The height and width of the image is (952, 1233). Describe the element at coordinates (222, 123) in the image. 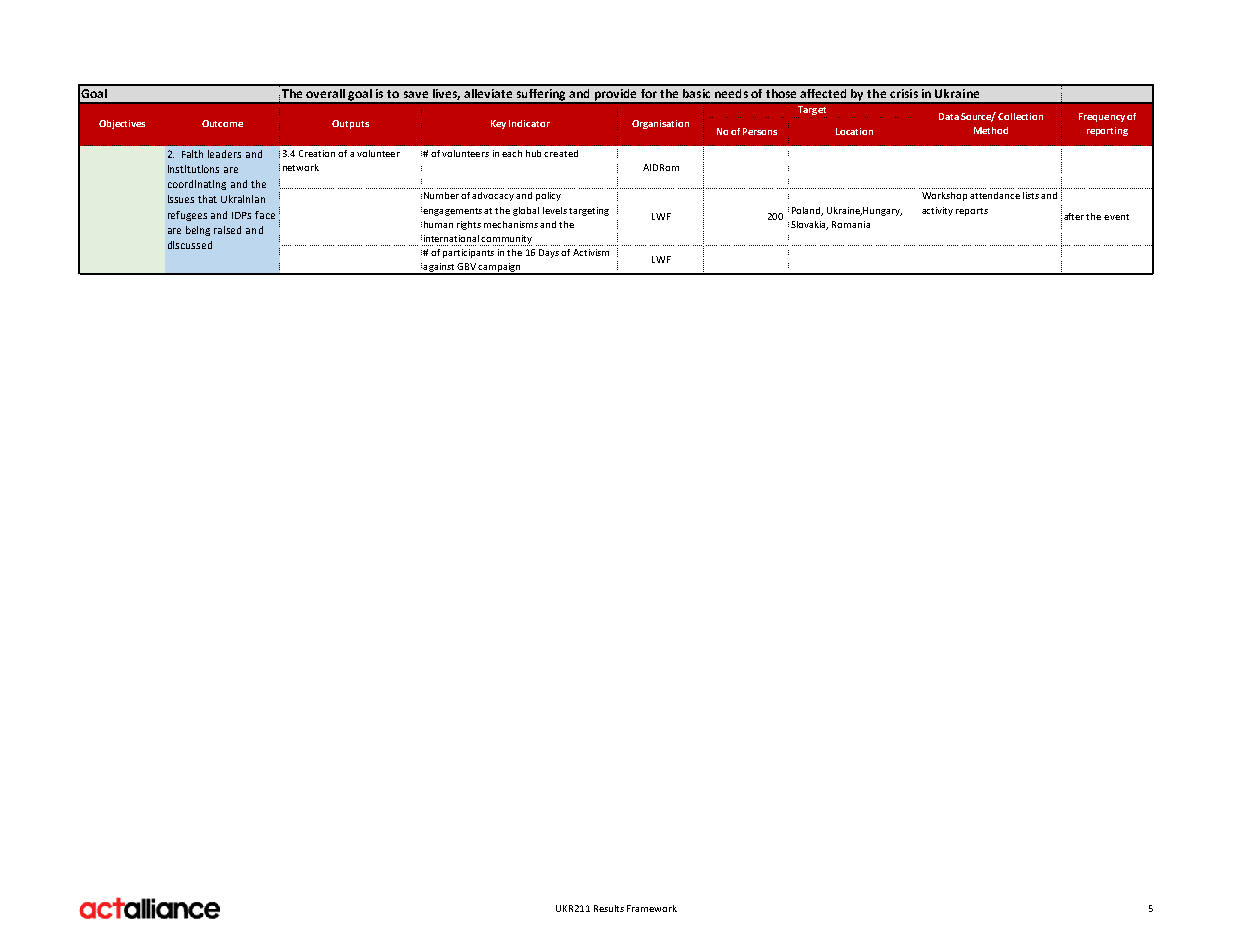

I see `Outcome` at that location.
